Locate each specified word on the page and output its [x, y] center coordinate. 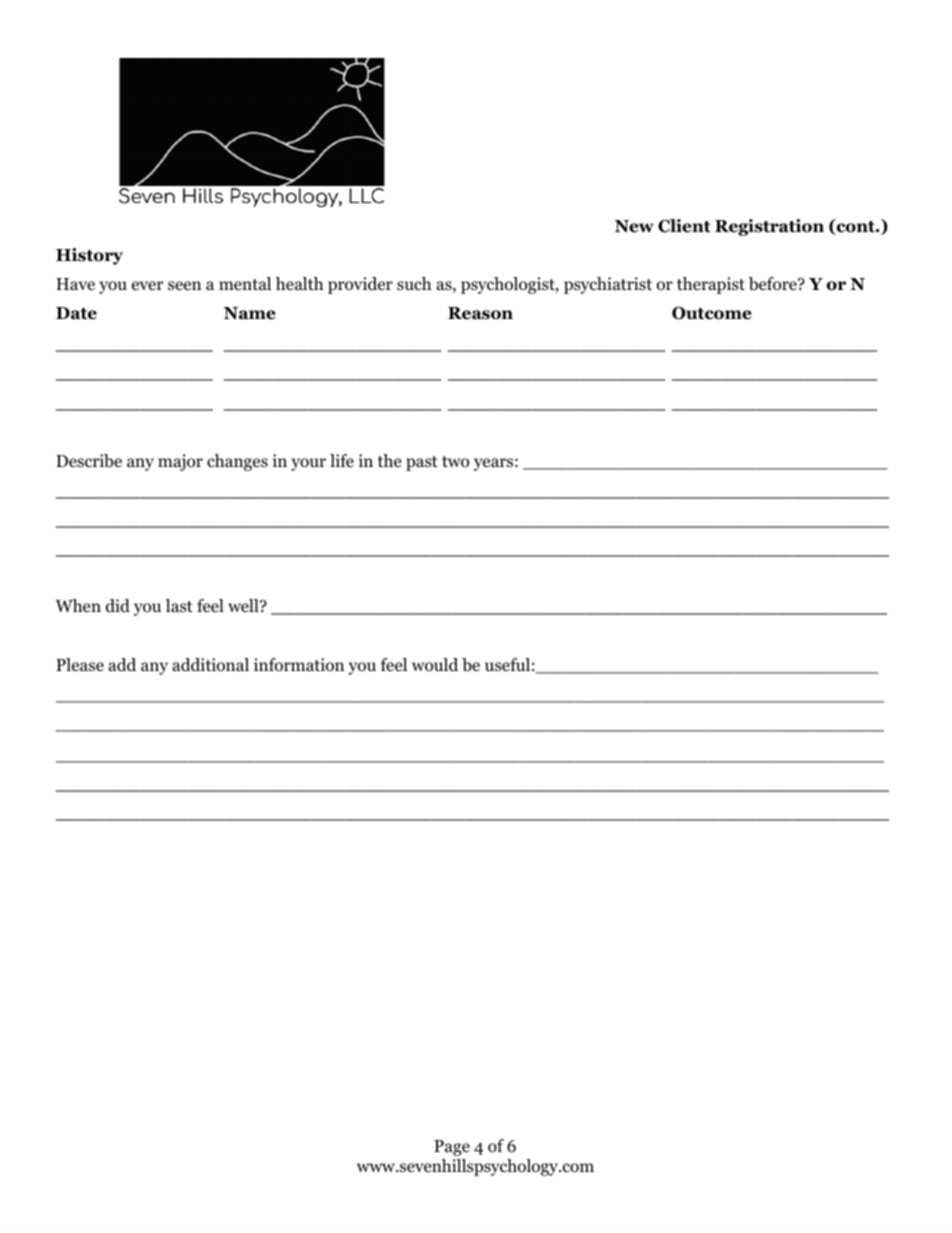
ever [147, 286]
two [455, 462]
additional [210, 665]
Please [80, 664]
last [179, 605]
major [180, 462]
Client [684, 226]
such [414, 283]
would [435, 665]
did [118, 606]
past [422, 463]
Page [452, 1148]
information [299, 665]
